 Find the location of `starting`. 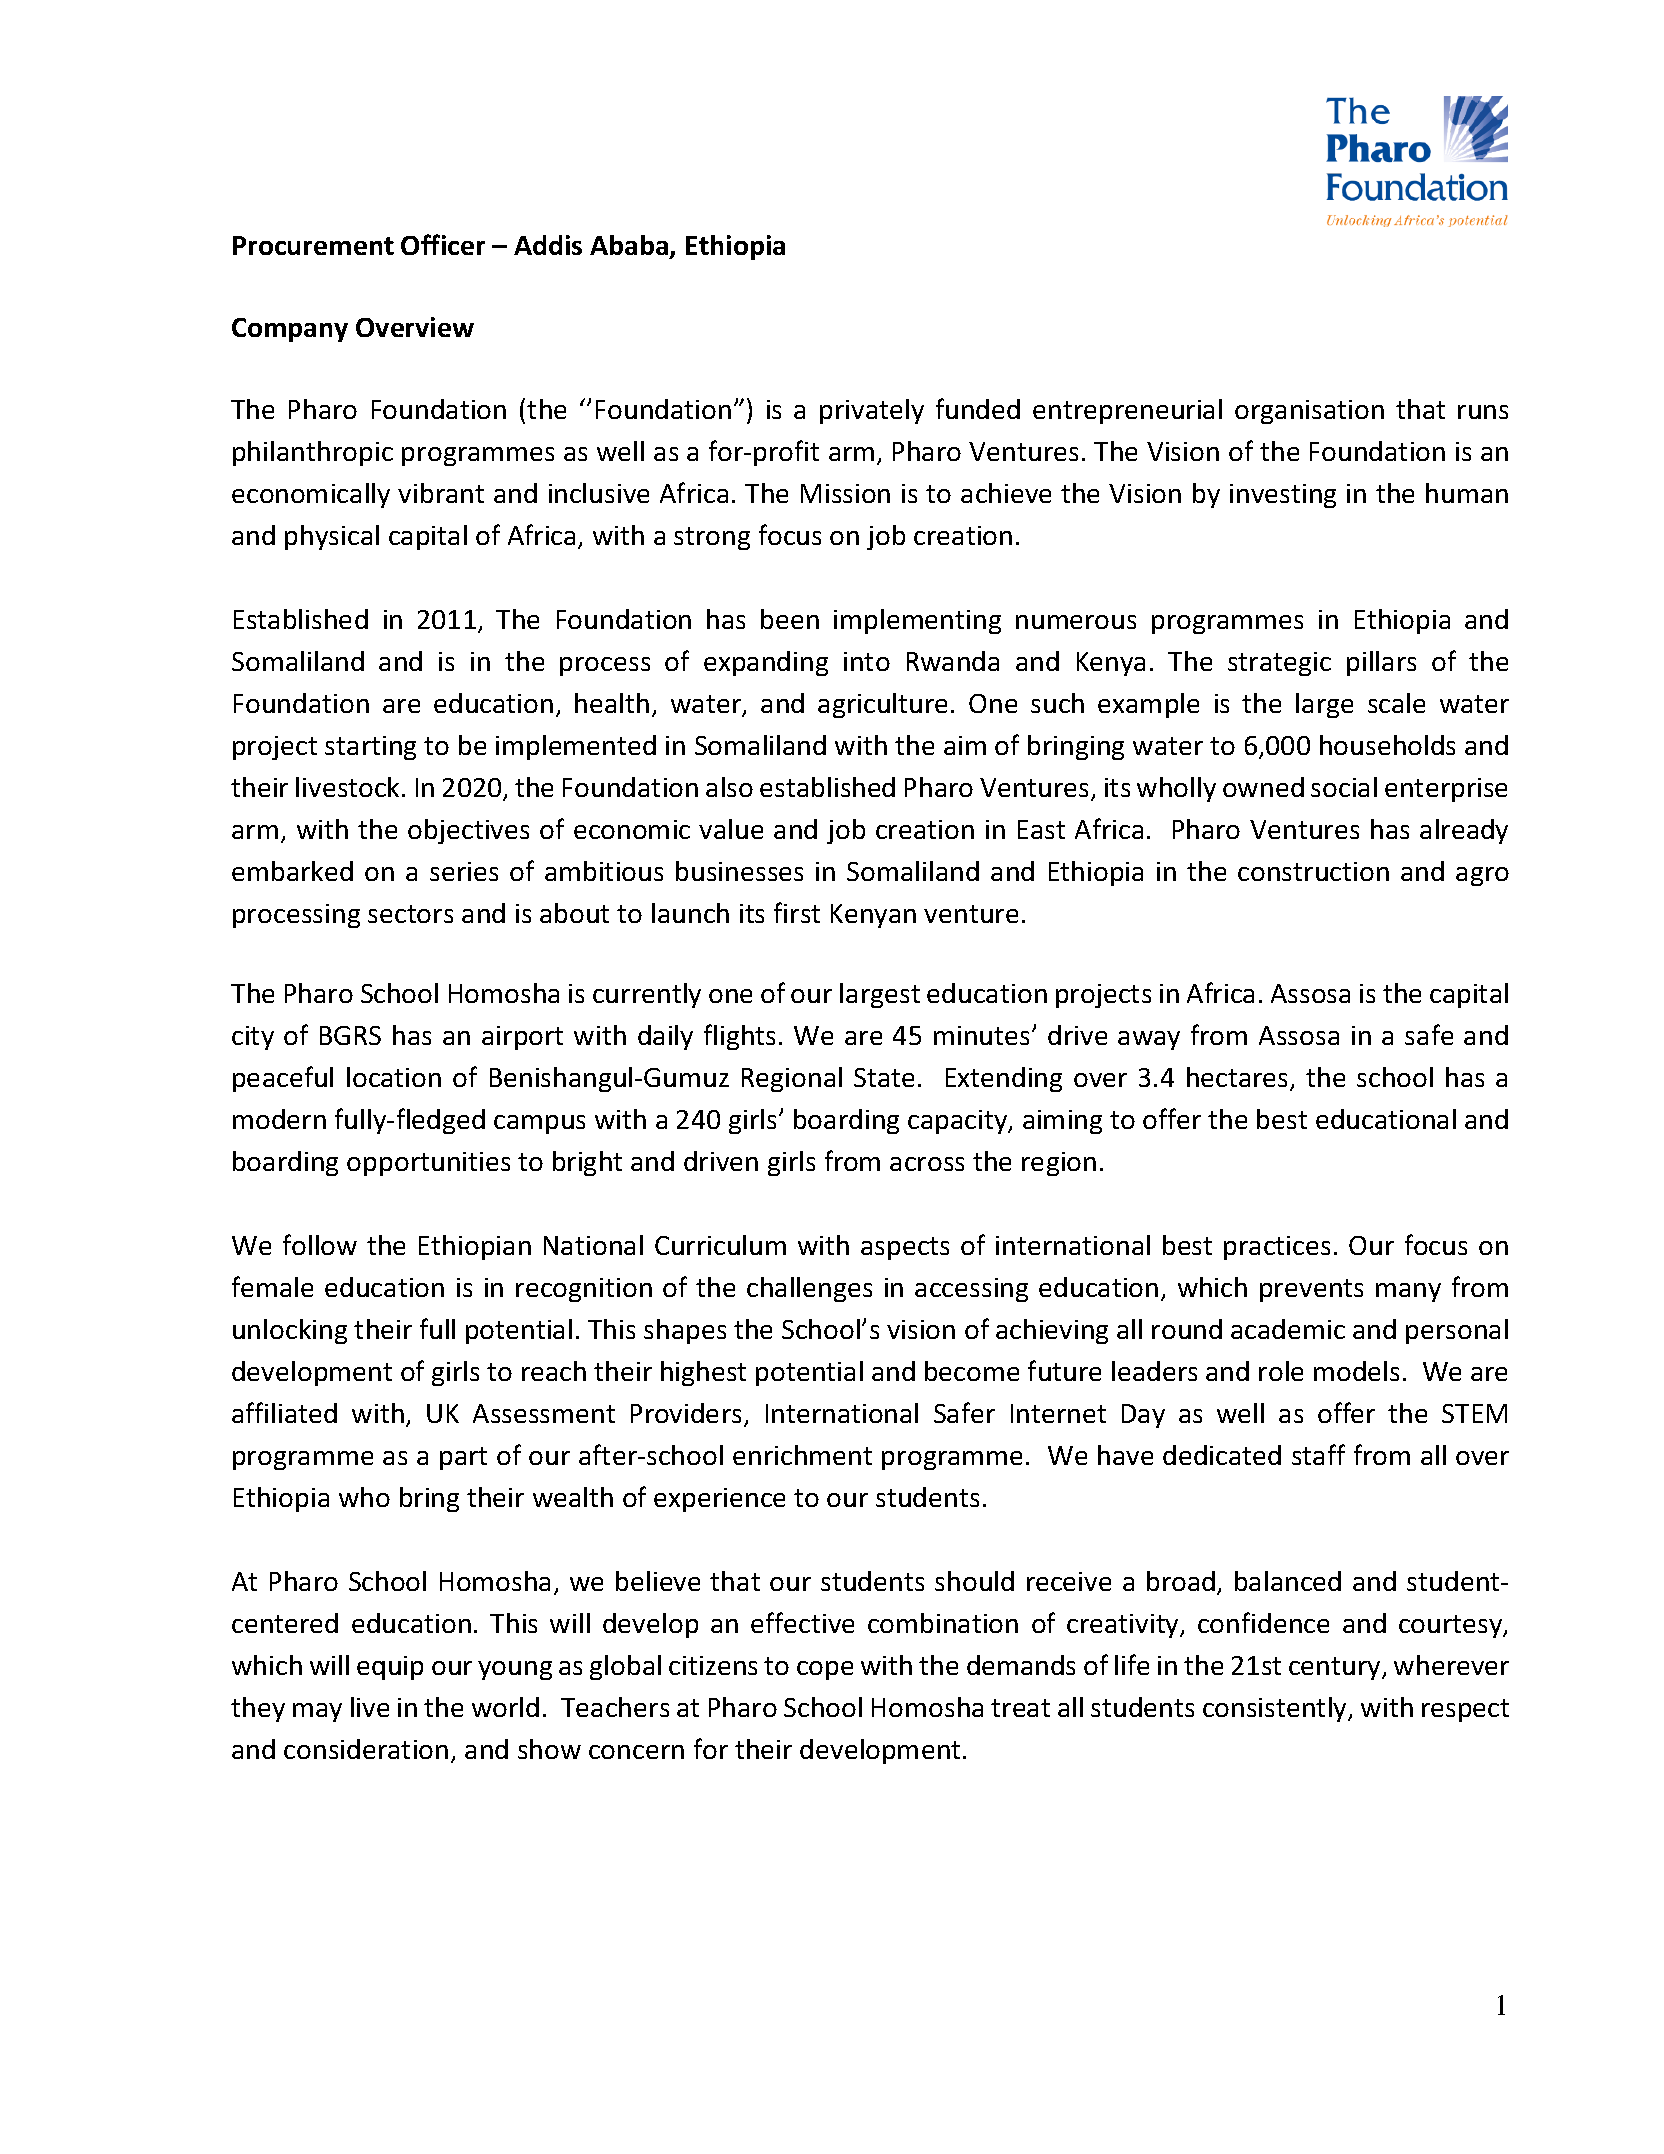

starting is located at coordinates (370, 748).
